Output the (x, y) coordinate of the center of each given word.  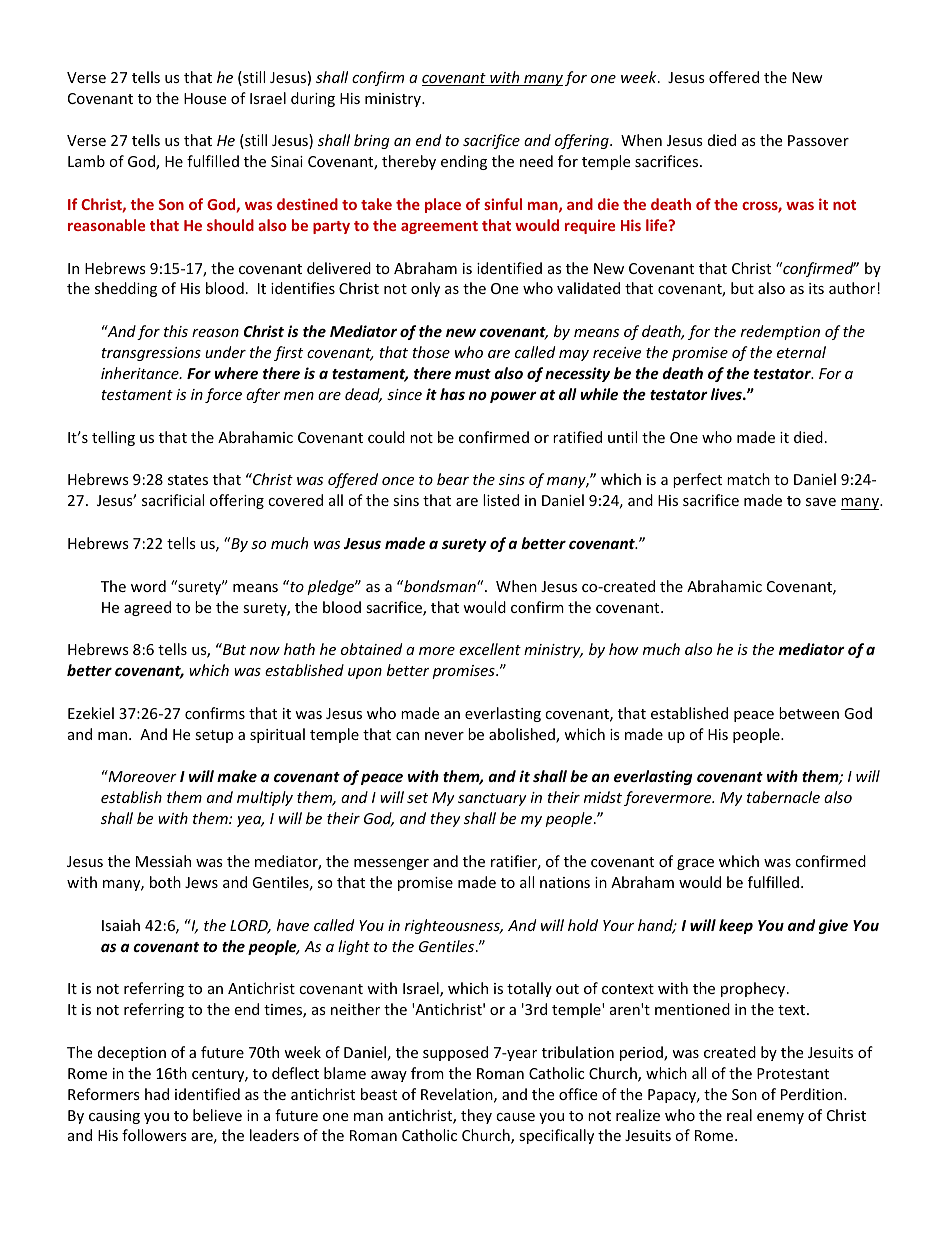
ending (464, 162)
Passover (818, 140)
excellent (490, 649)
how (624, 649)
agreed (147, 608)
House (205, 98)
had (157, 1094)
